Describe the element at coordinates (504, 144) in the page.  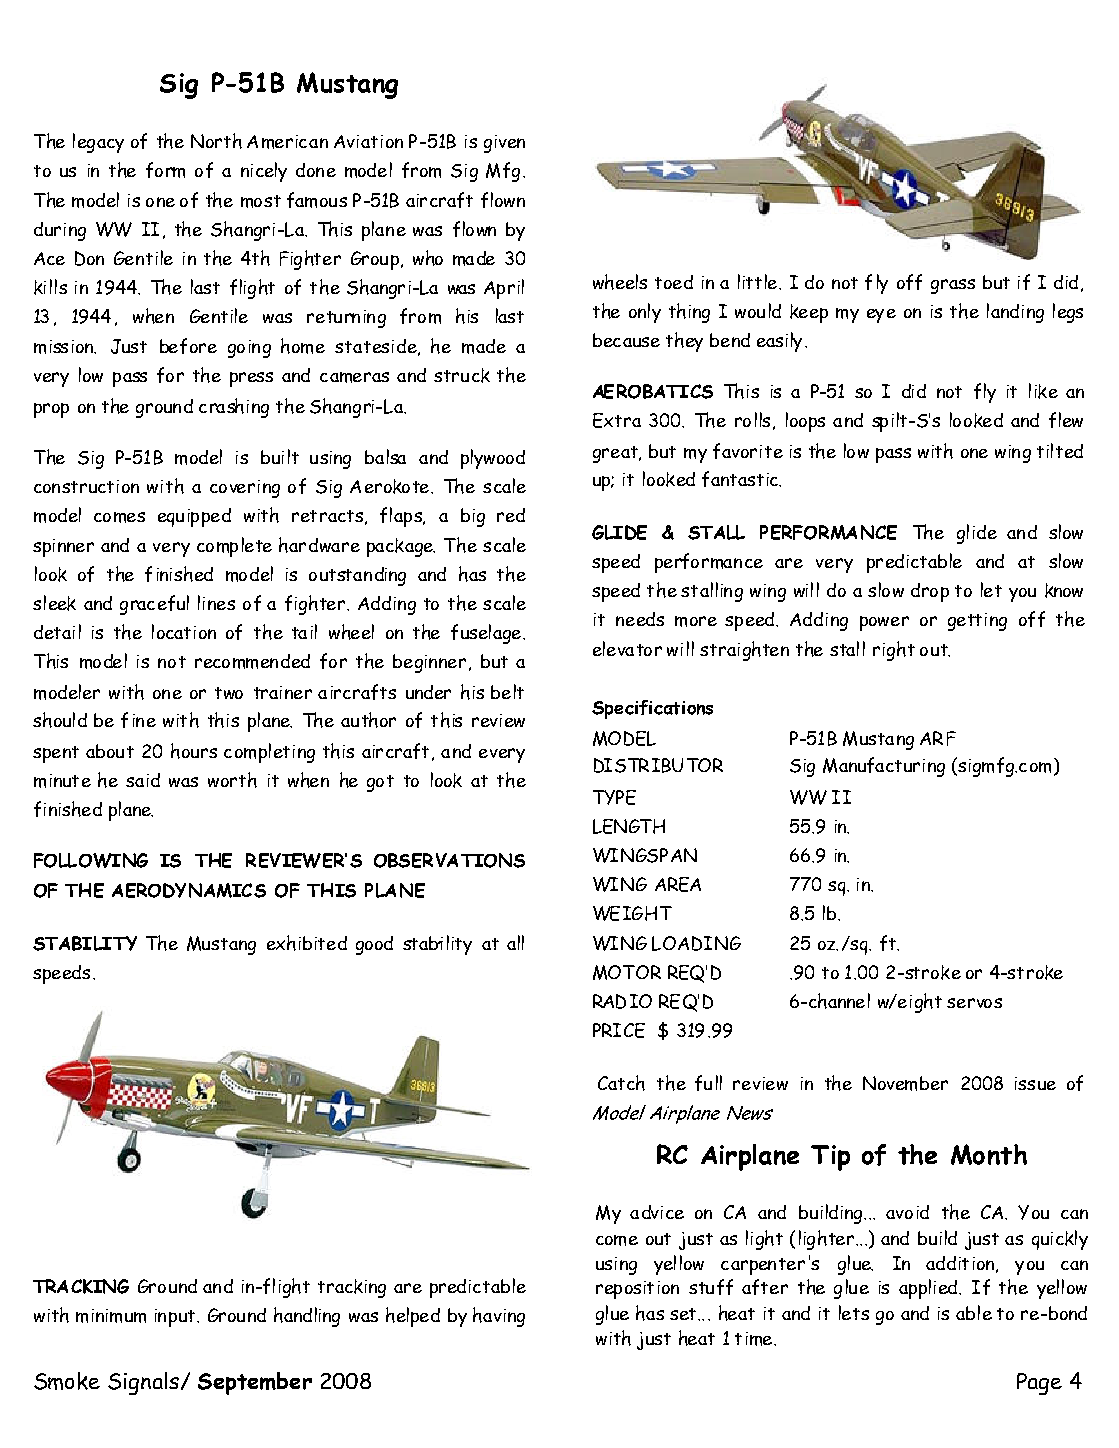
I see `given` at that location.
